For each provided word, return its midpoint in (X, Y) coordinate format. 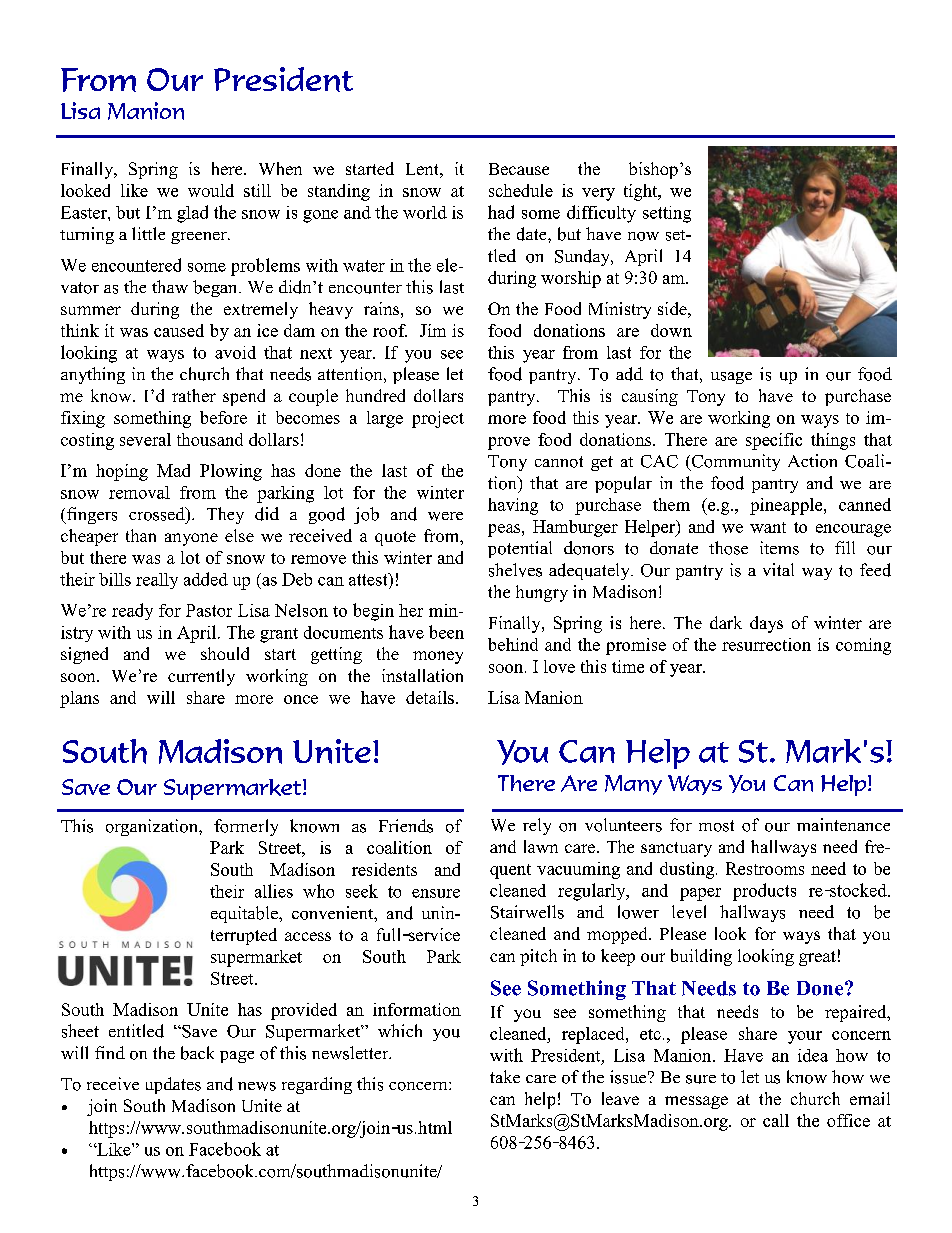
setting (667, 214)
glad (192, 214)
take (505, 1076)
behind (513, 644)
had (501, 212)
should (225, 653)
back (197, 1053)
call (776, 1120)
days (766, 624)
